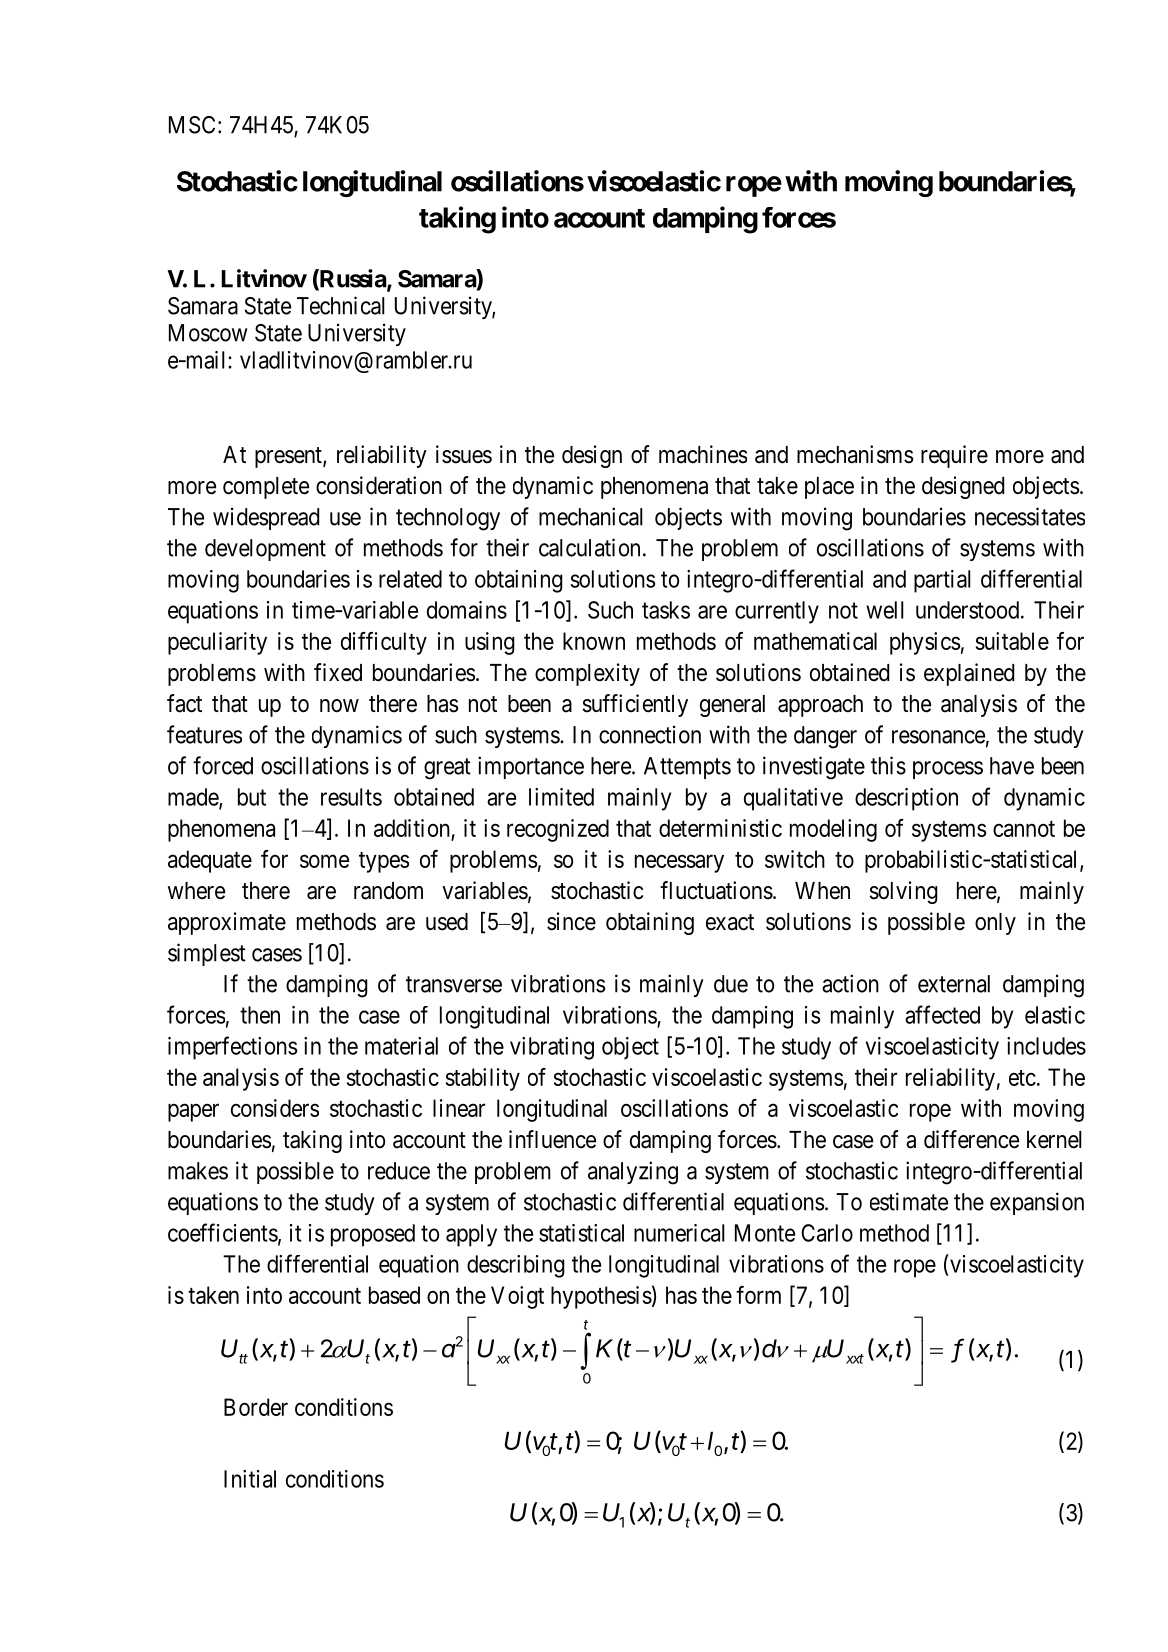  I want to click on tasks, so click(666, 610).
